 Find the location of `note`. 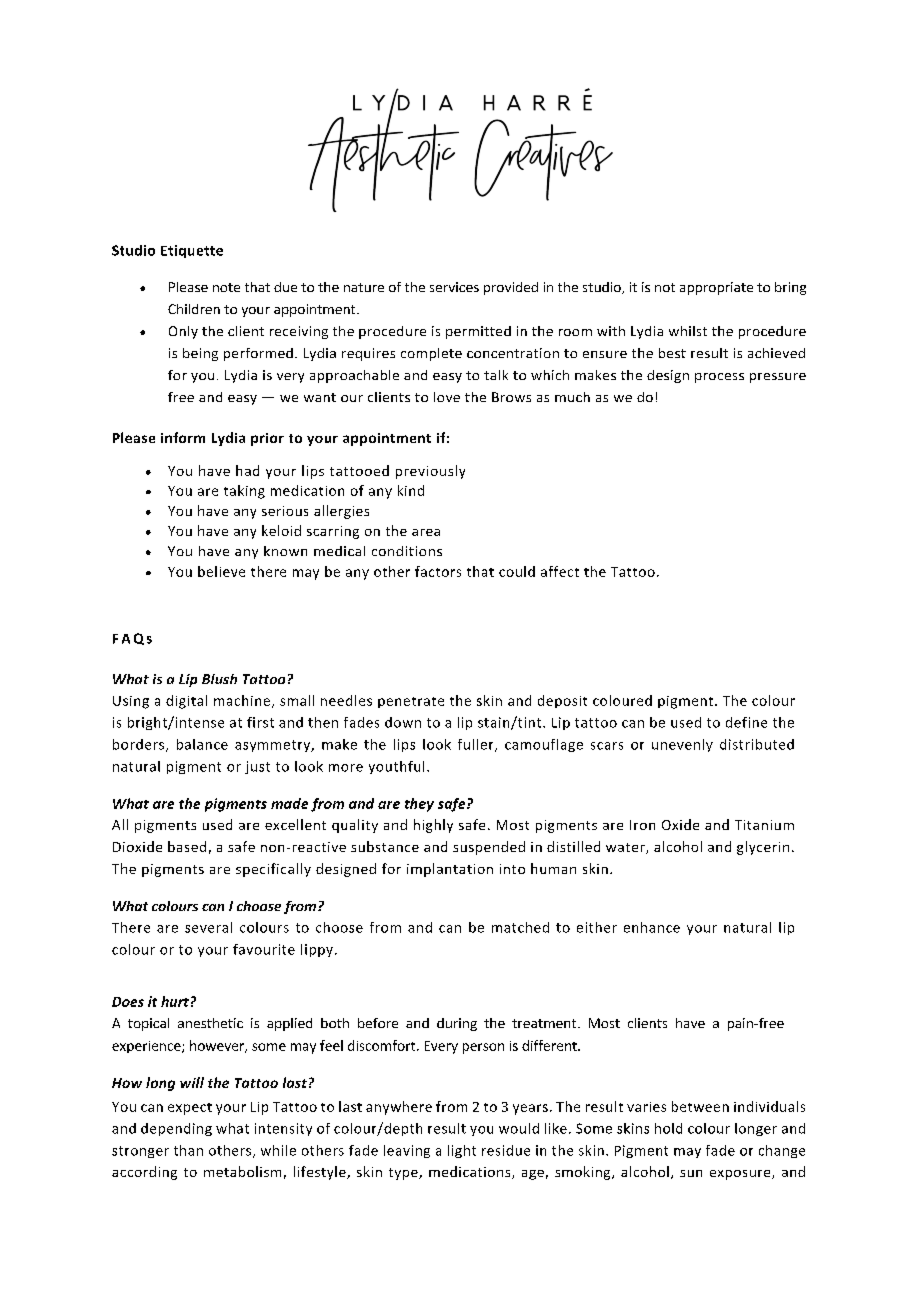

note is located at coordinates (226, 287).
